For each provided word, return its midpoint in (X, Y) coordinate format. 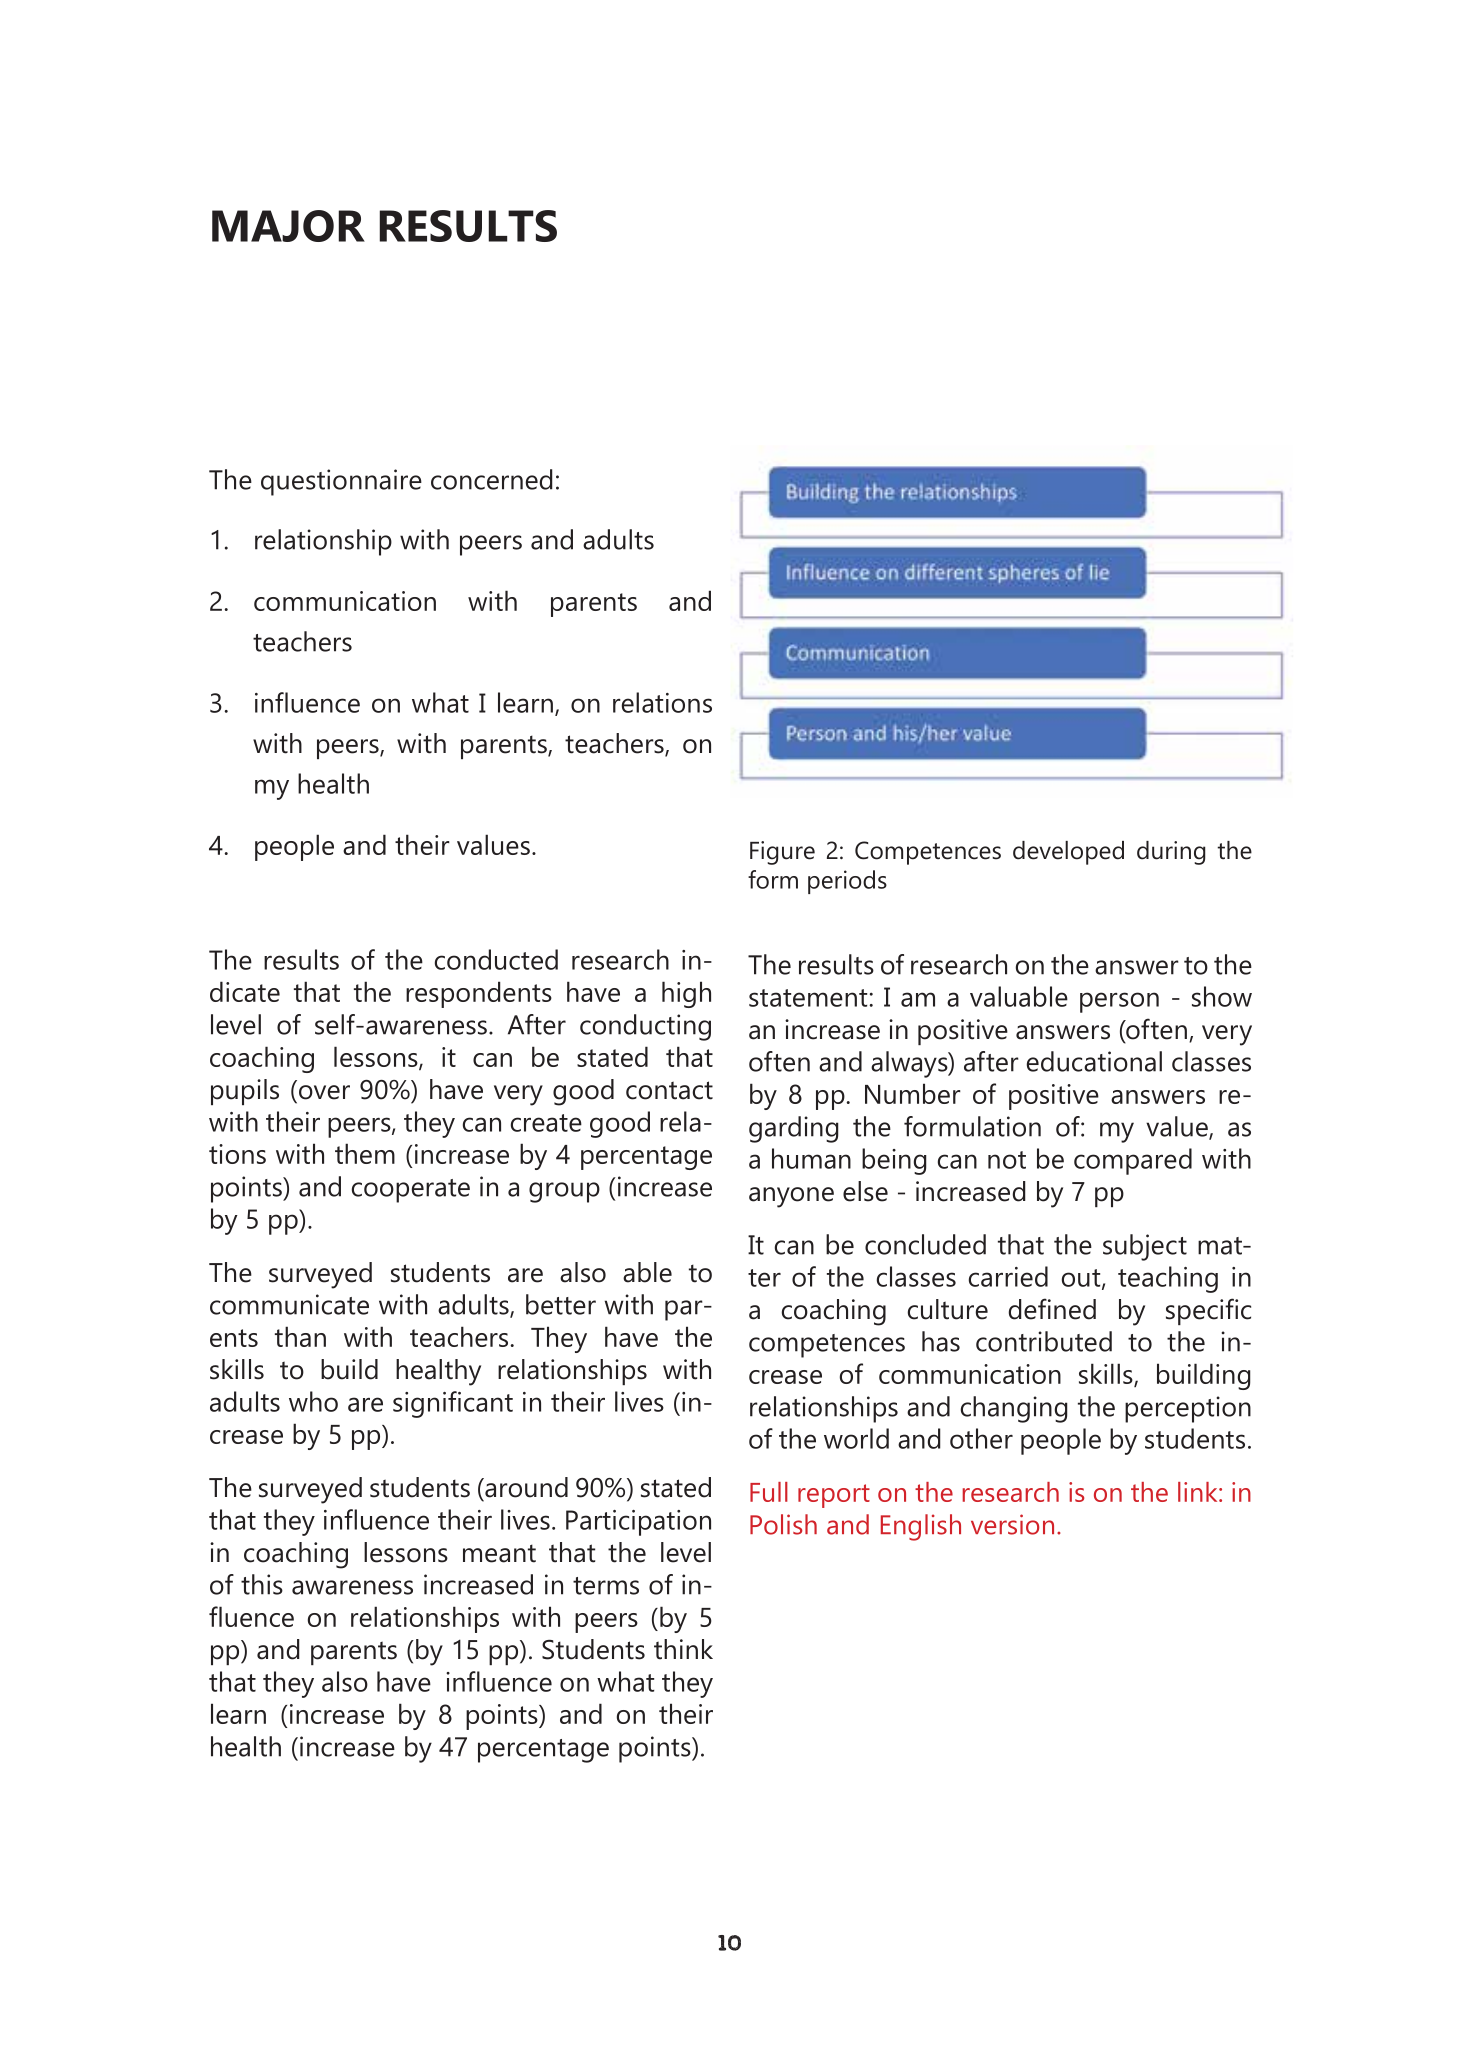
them (365, 1153)
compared (1133, 1161)
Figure (782, 853)
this (262, 1584)
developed (1068, 853)
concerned (492, 479)
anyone (791, 1197)
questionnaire (341, 482)
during (1171, 853)
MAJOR (288, 226)
